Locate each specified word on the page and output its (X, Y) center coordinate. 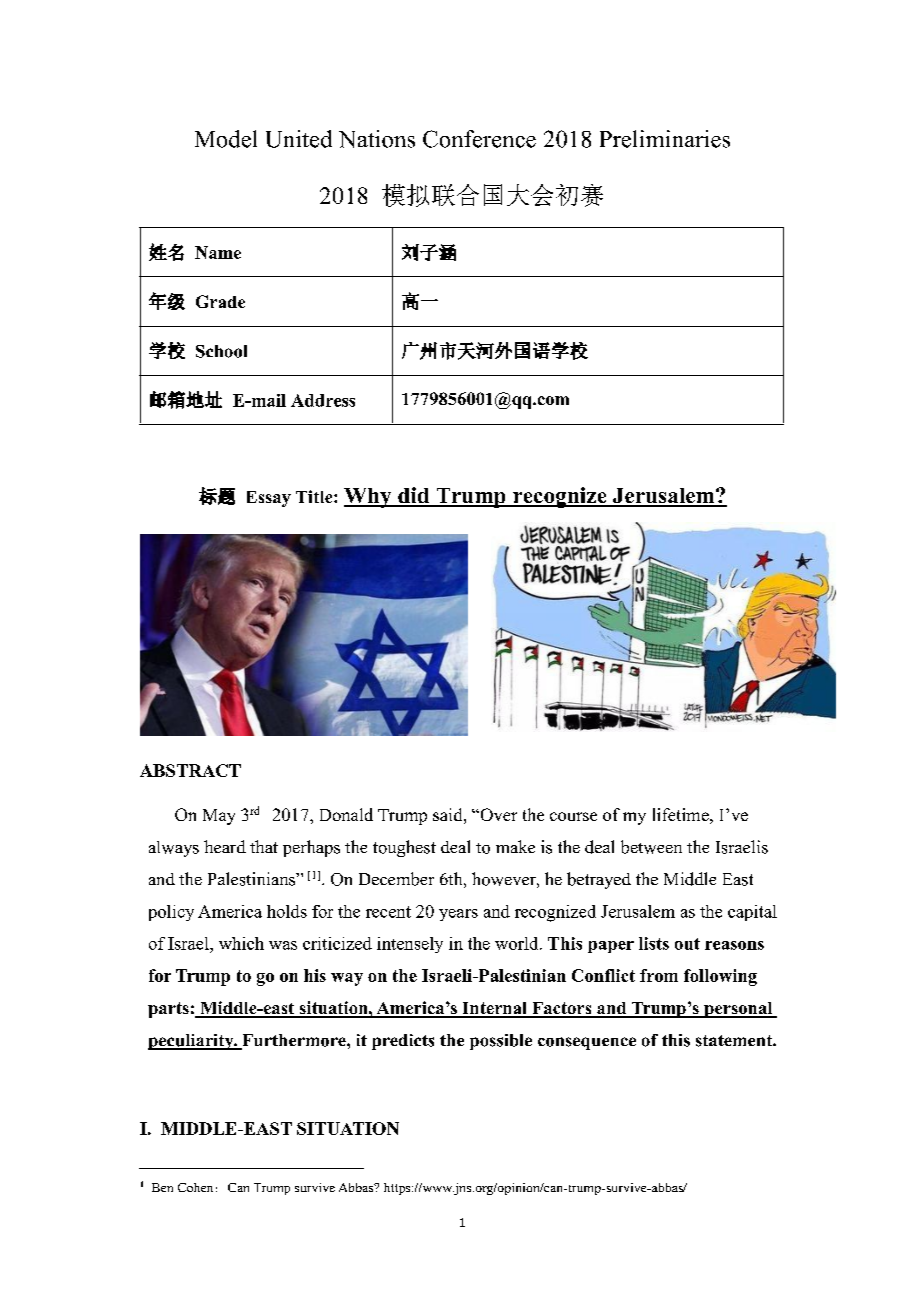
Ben (162, 1187)
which (241, 943)
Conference (479, 139)
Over (497, 814)
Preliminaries (665, 139)
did (414, 496)
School (221, 351)
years (458, 915)
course (573, 816)
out (687, 944)
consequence (587, 1043)
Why (369, 498)
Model (226, 139)
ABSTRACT (190, 770)
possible (501, 1042)
